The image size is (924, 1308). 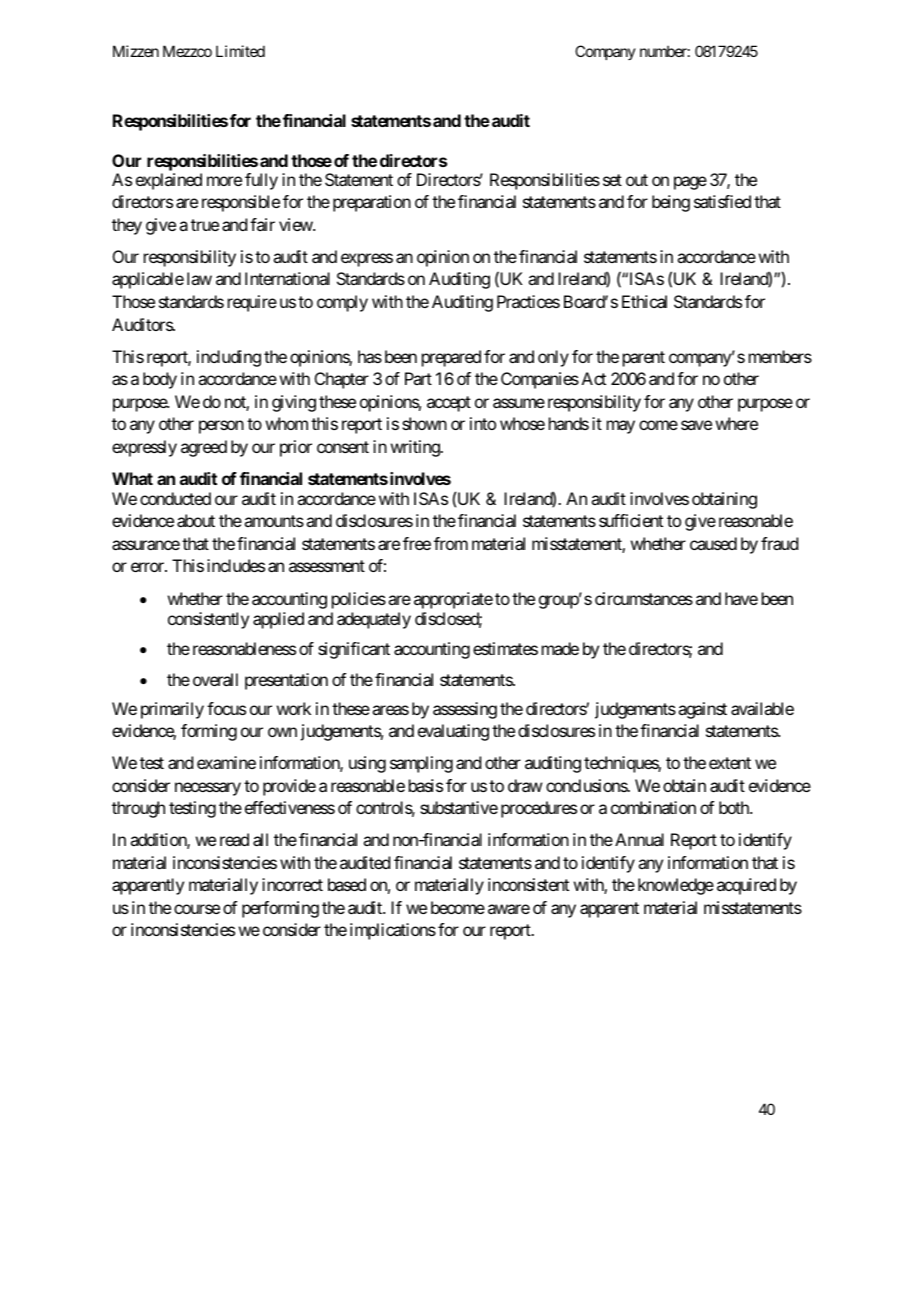 I want to click on caused, so click(x=713, y=543).
